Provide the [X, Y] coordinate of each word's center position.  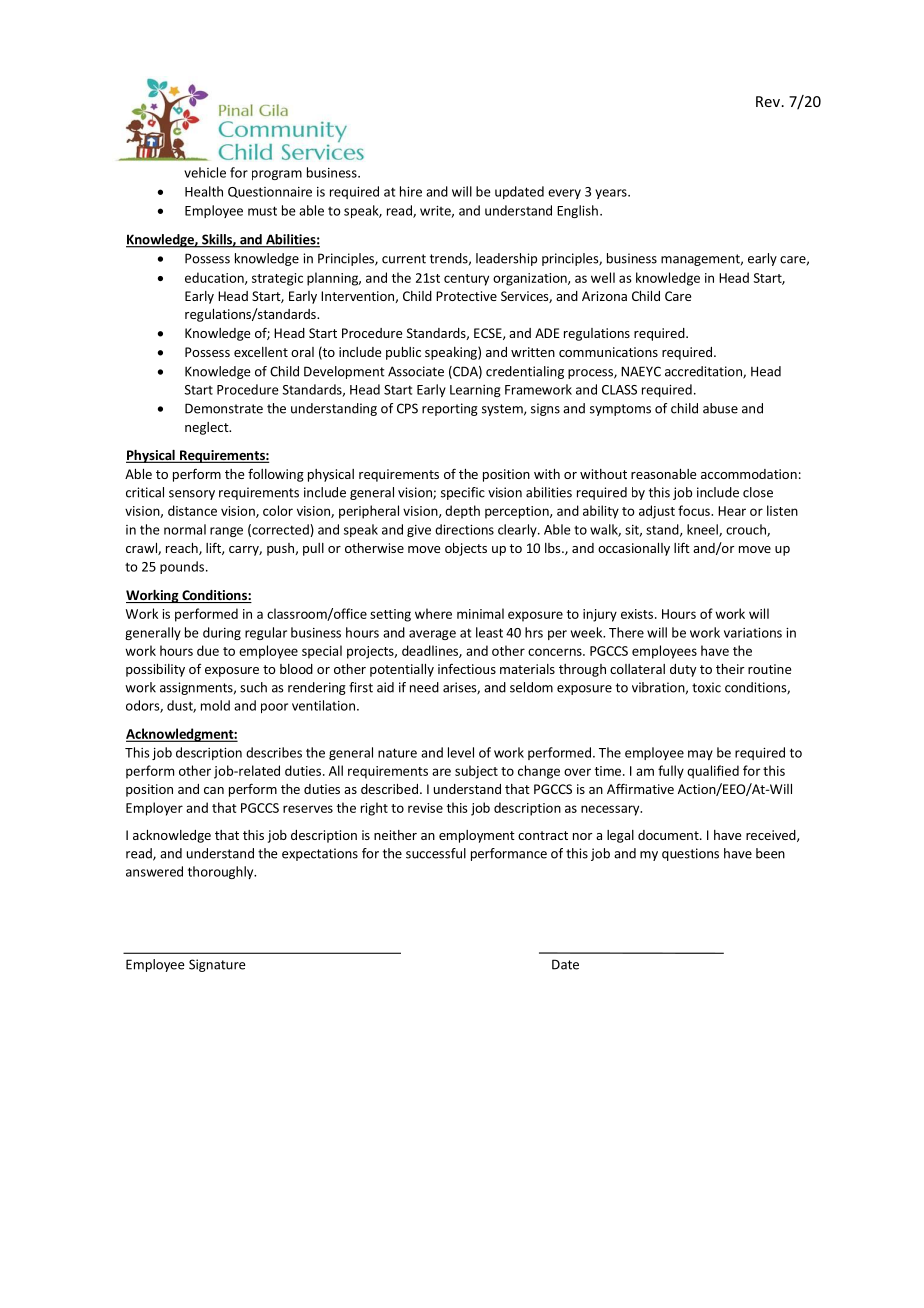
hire [411, 191]
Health [204, 191]
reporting [450, 409]
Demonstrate [224, 408]
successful [436, 853]
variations [753, 633]
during [222, 633]
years [612, 194]
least [489, 632]
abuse [720, 408]
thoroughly [222, 872]
